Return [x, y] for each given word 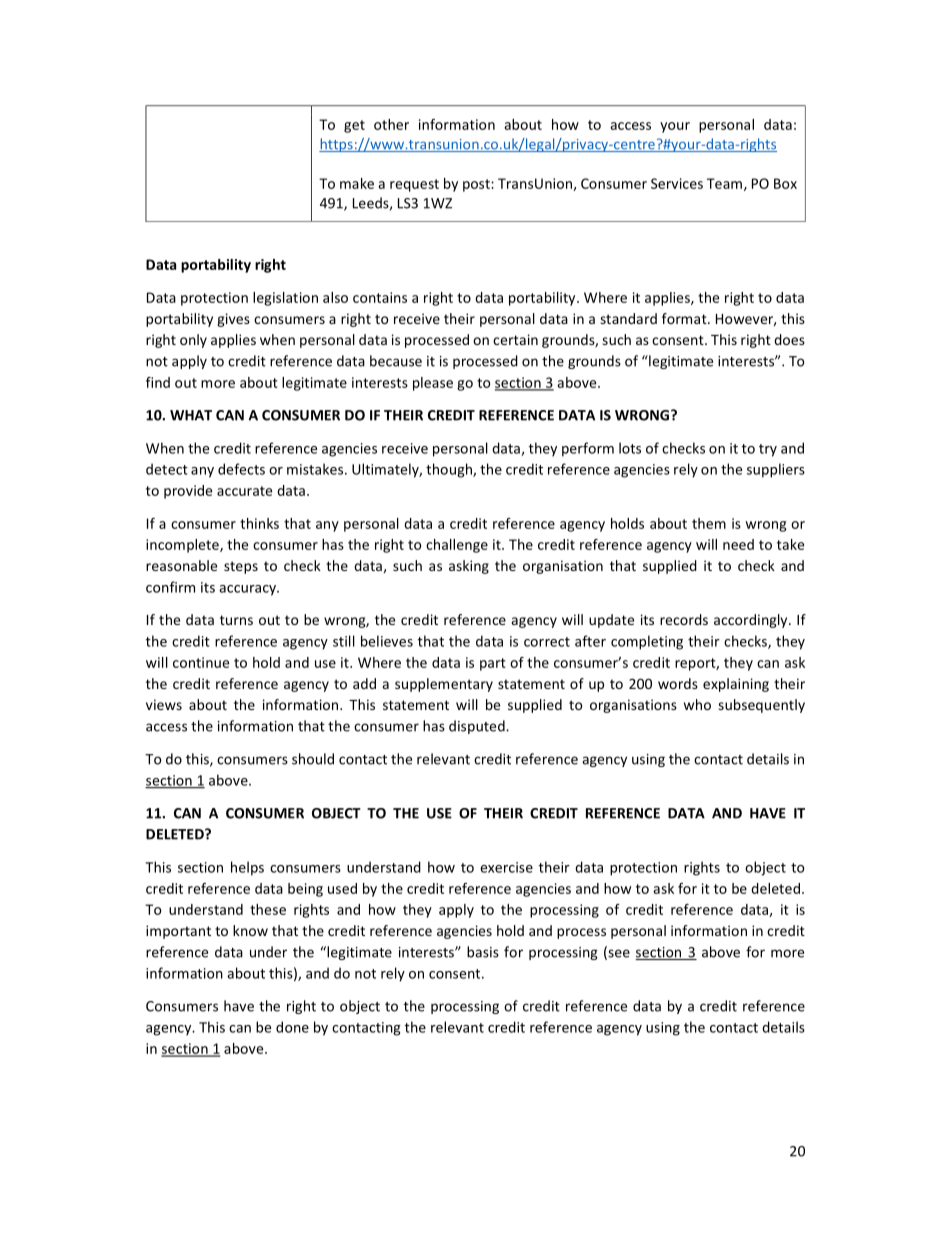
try [768, 450]
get [354, 126]
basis [483, 952]
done [292, 1027]
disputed [478, 727]
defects [241, 469]
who [697, 704]
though [450, 470]
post [477, 185]
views [164, 704]
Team [724, 183]
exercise [506, 867]
